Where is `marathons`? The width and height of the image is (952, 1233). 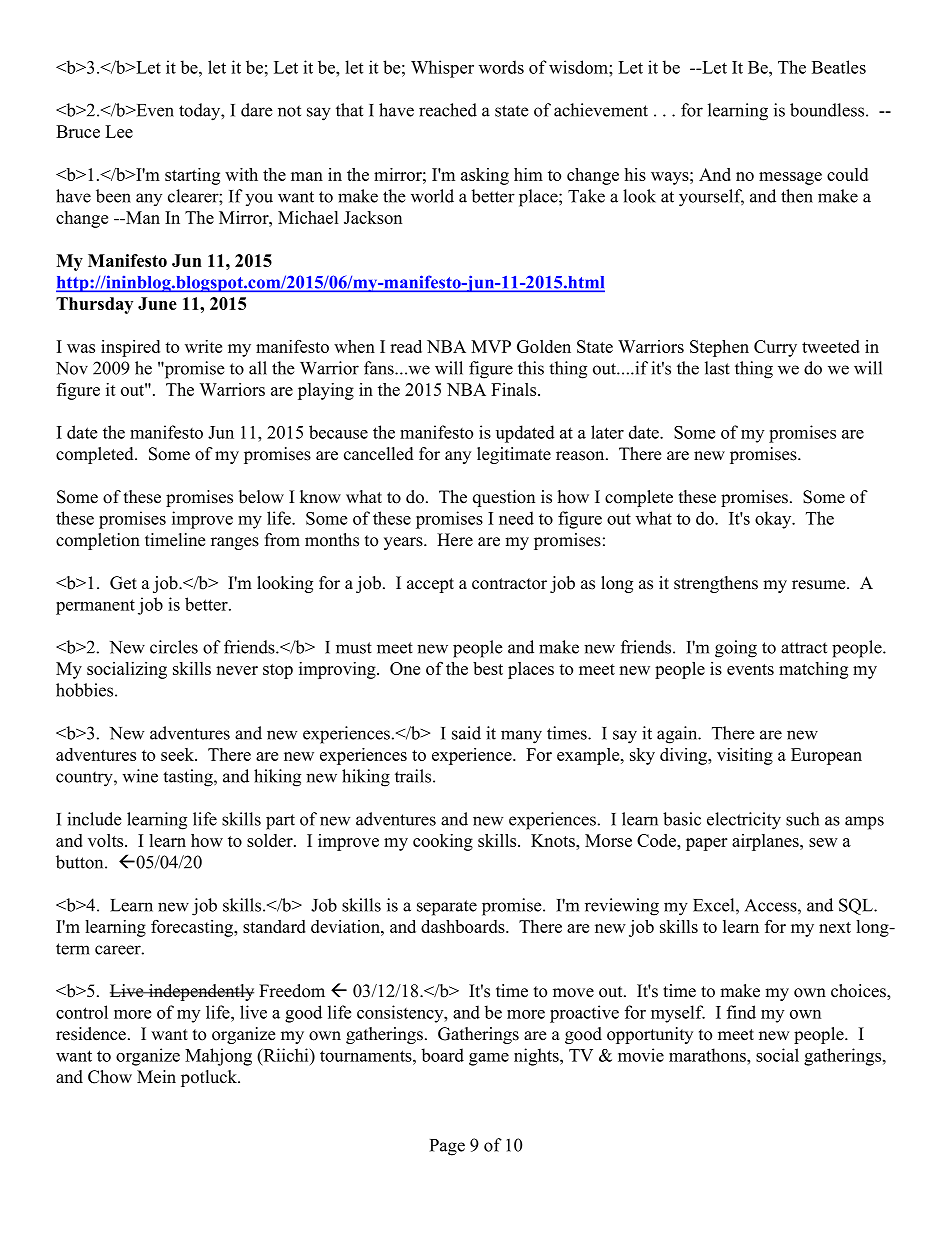 marathons is located at coordinates (708, 1055).
